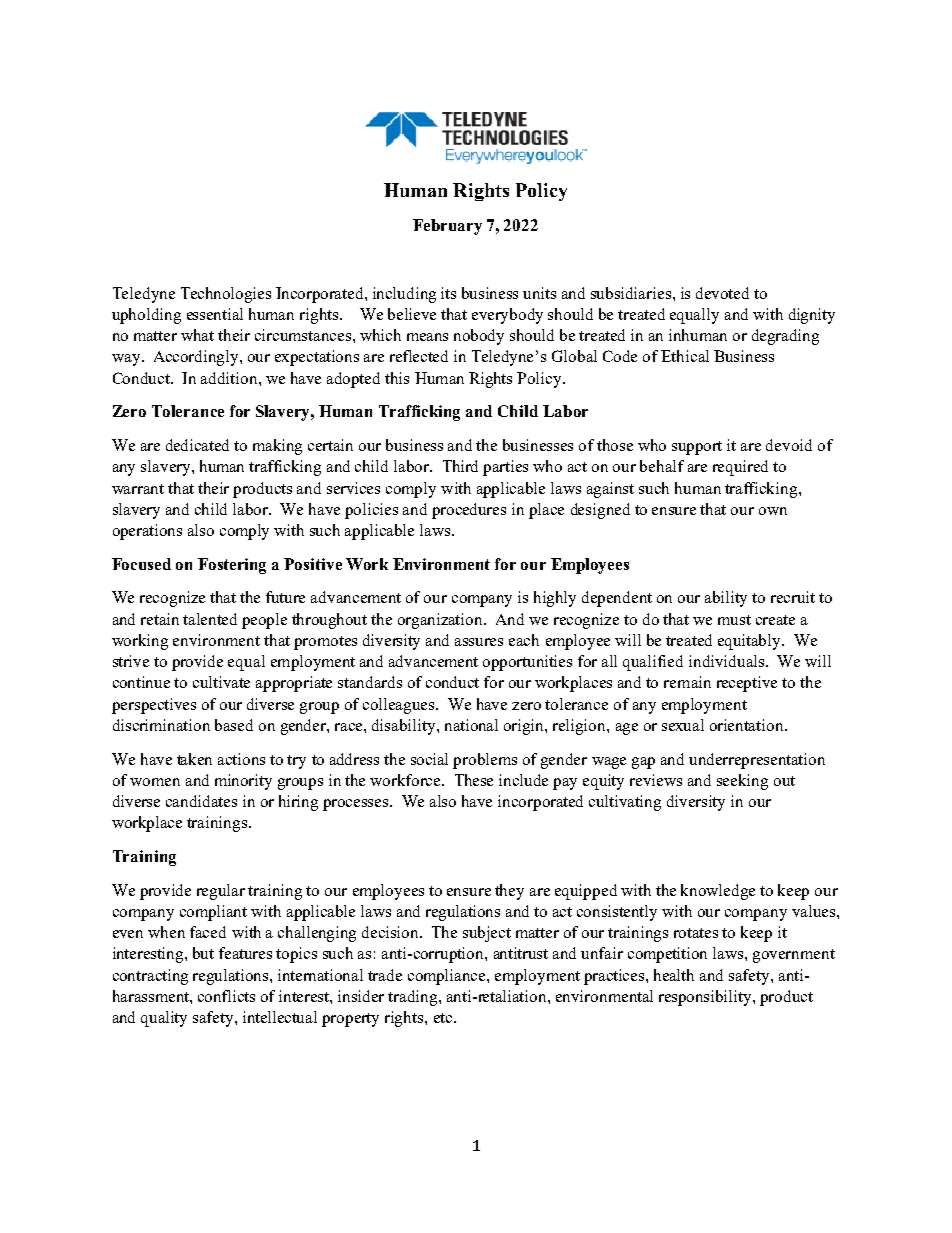  I want to click on February, so click(447, 227).
